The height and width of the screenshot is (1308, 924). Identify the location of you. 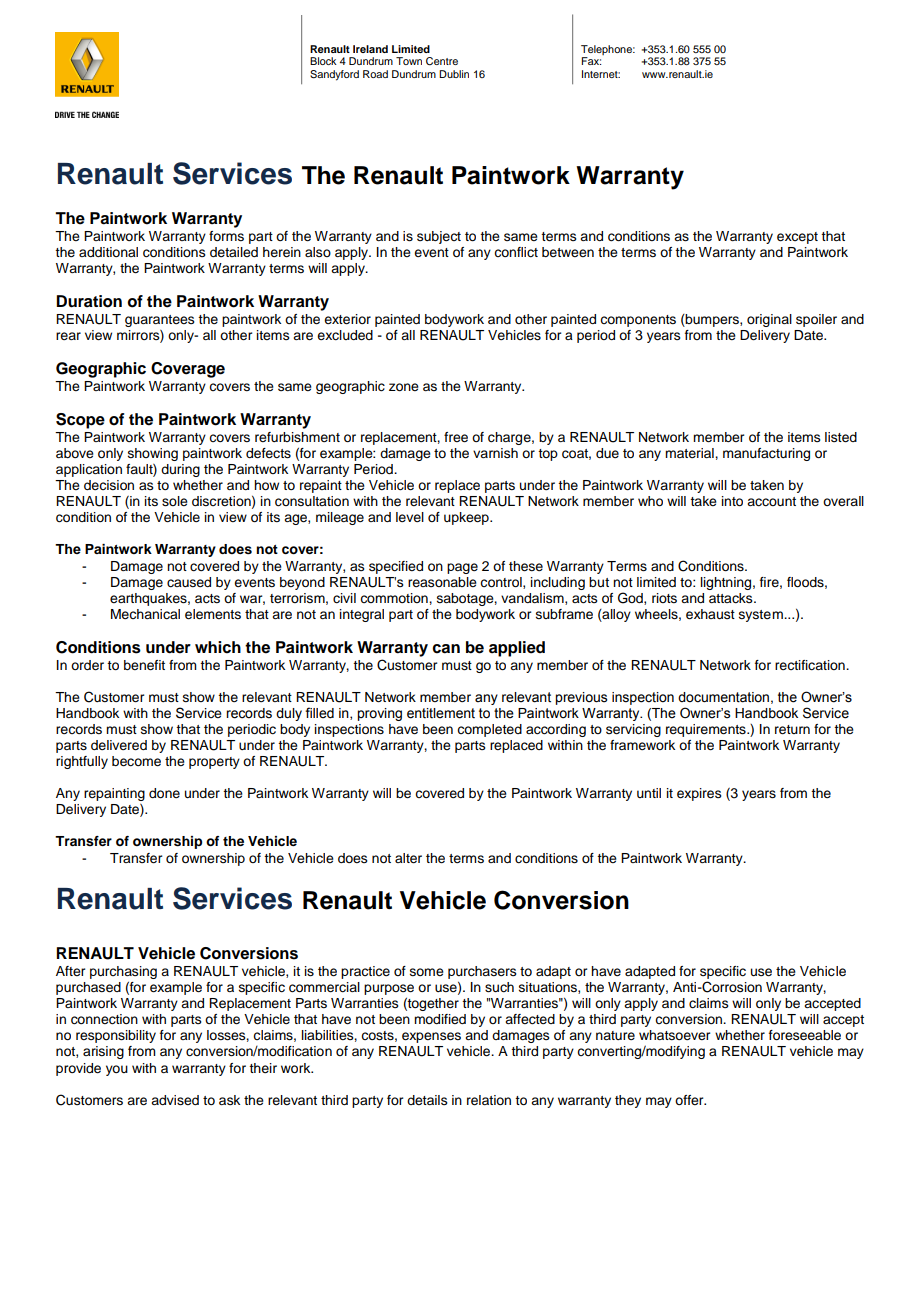
(117, 1070).
